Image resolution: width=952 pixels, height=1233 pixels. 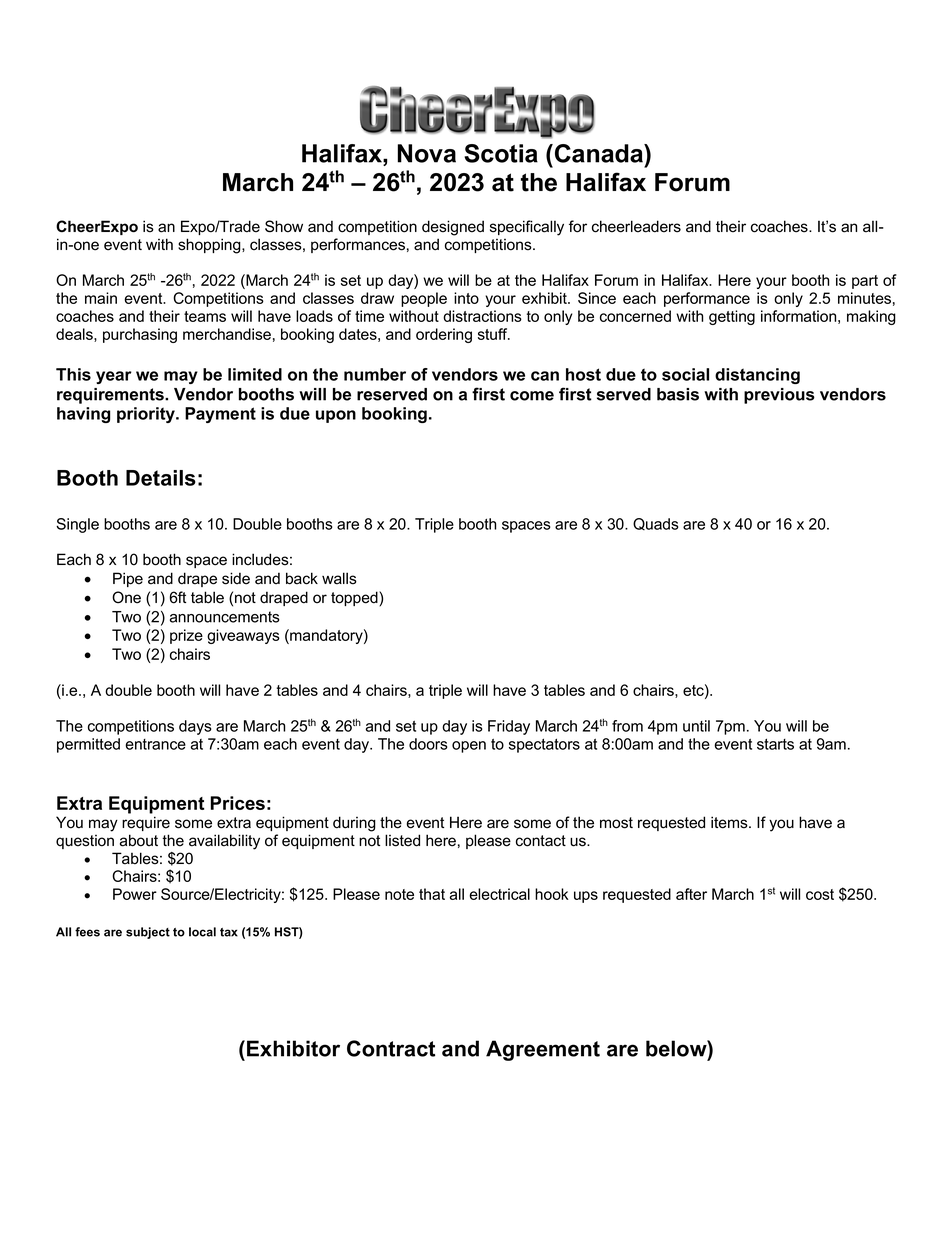 I want to click on entrance, so click(x=155, y=744).
